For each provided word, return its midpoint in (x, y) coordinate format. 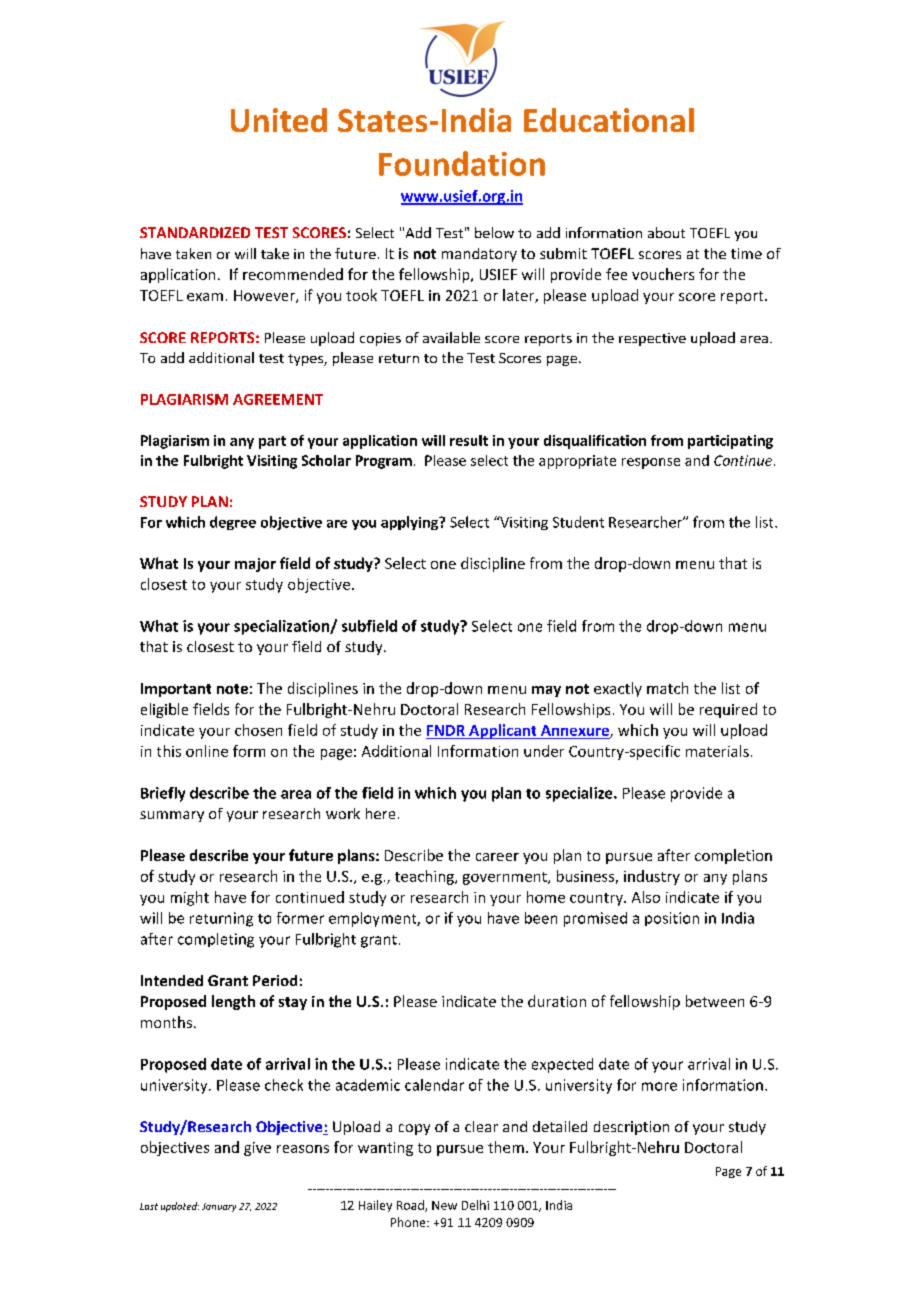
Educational (609, 120)
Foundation (462, 163)
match (667, 688)
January (219, 1207)
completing (216, 940)
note (232, 689)
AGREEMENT (278, 399)
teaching (425, 877)
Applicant (503, 731)
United (279, 120)
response (651, 463)
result (469, 440)
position (672, 919)
